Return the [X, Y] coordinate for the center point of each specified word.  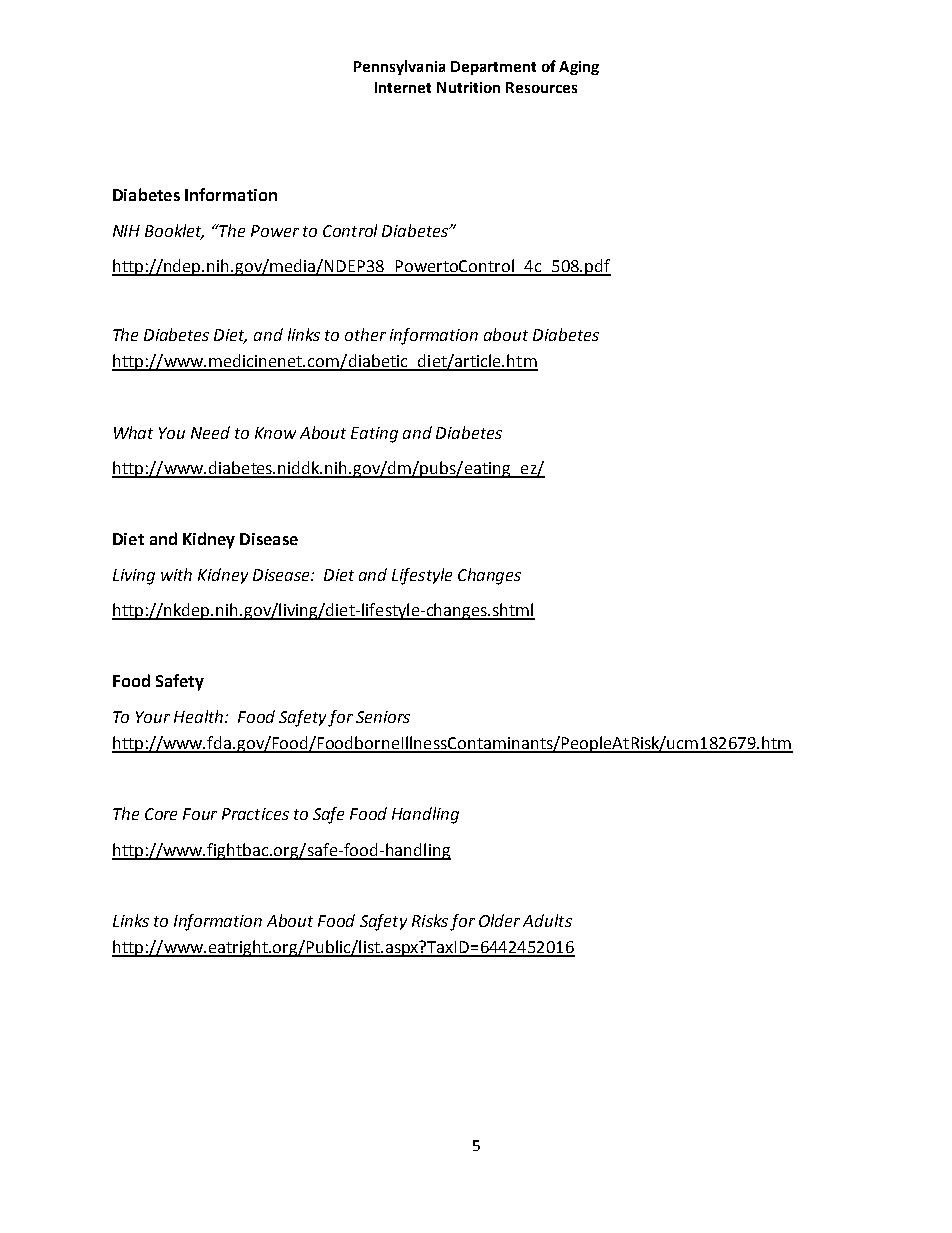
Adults [547, 920]
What [133, 432]
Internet [403, 87]
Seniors [383, 717]
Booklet [174, 231]
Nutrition [468, 87]
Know [275, 433]
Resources [541, 87]
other [365, 334]
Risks [430, 920]
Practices [255, 814]
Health [200, 716]
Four [200, 814]
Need [210, 432]
